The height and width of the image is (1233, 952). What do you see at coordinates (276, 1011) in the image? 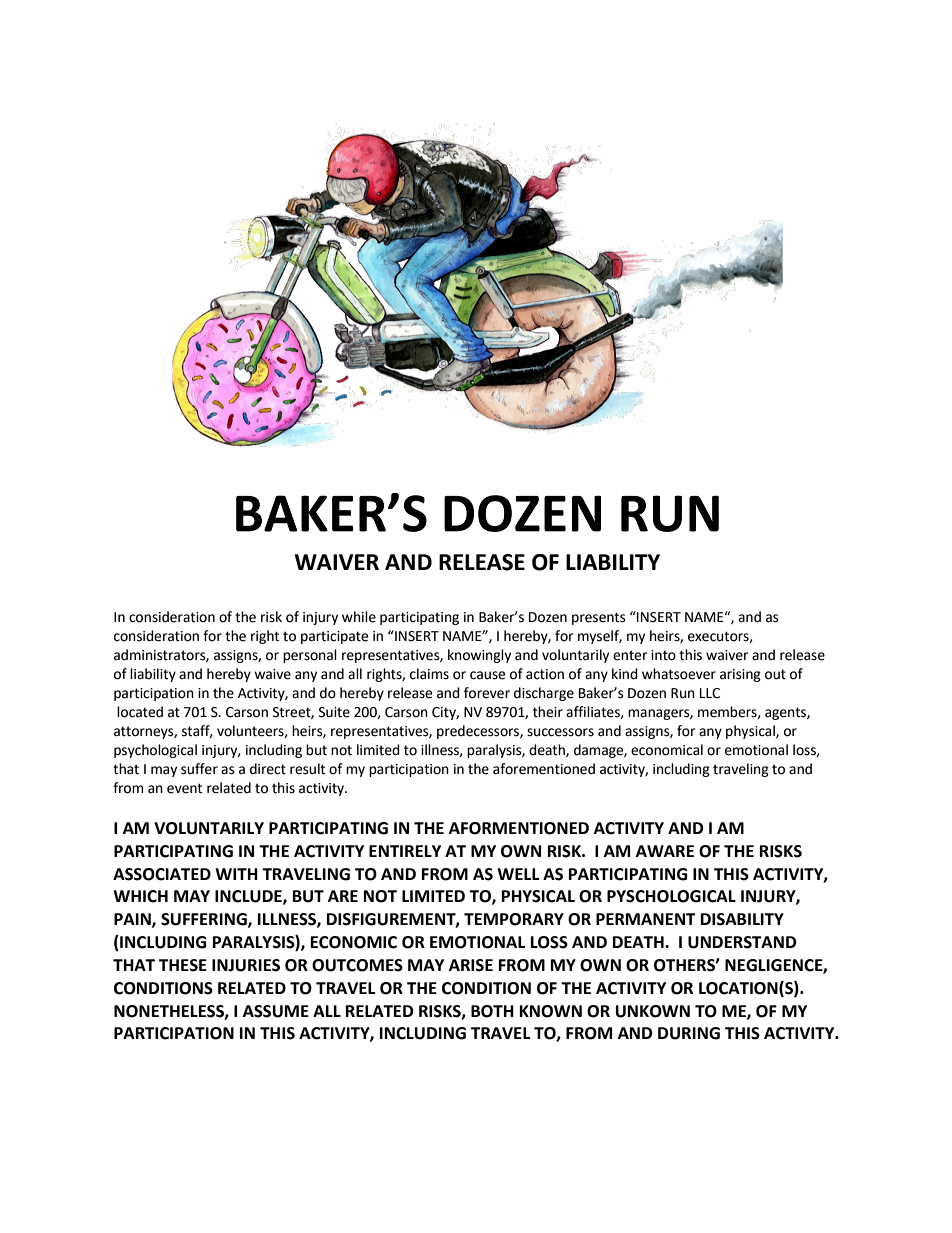
I see `ASSUME` at bounding box center [276, 1011].
